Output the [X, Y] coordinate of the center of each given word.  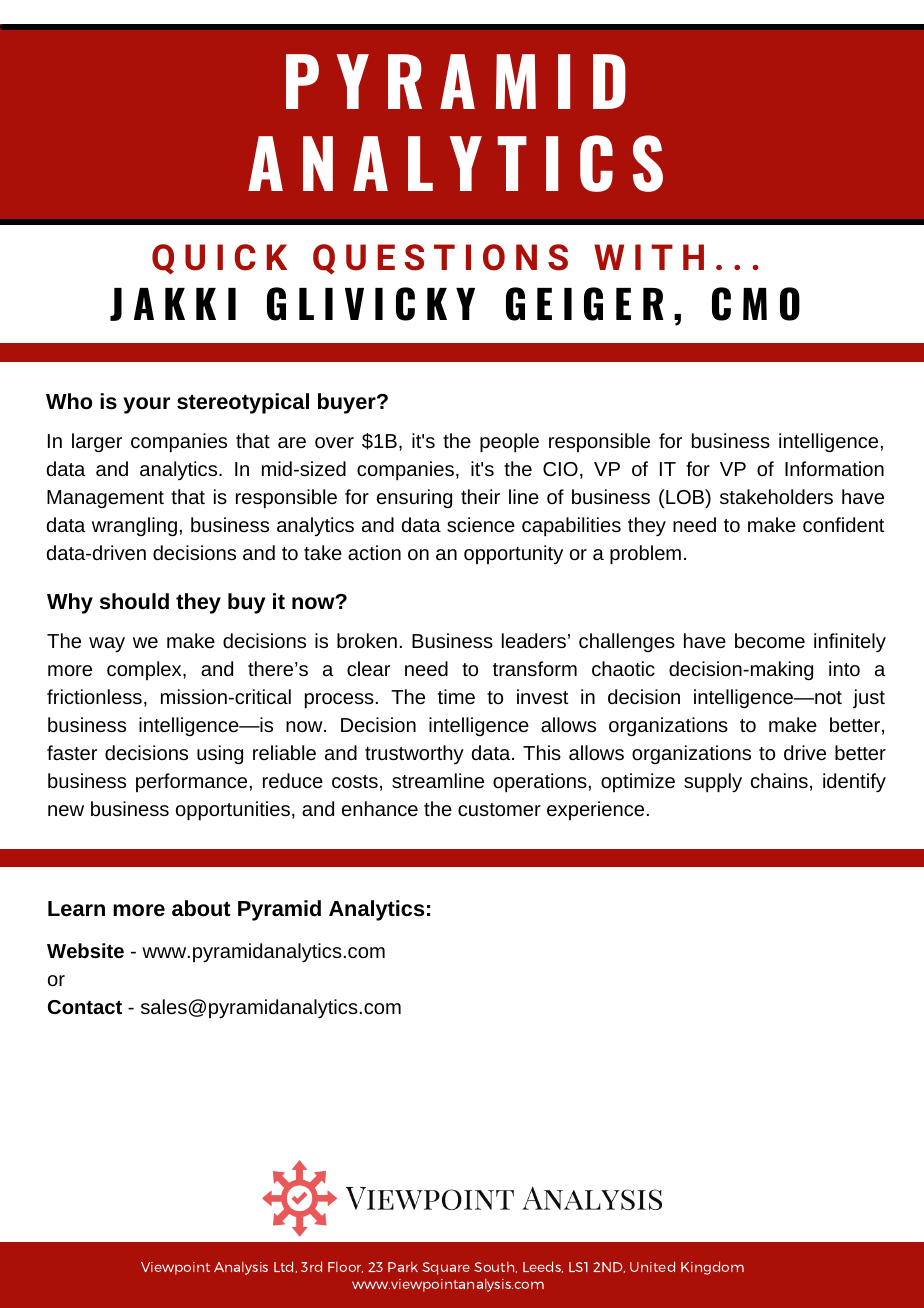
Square [446, 1268]
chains [779, 780]
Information [834, 468]
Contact [85, 1007]
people [509, 443]
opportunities [233, 811]
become [770, 640]
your [146, 405]
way [107, 644]
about [201, 908]
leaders [534, 640]
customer [499, 809]
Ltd [283, 1266]
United [652, 1266]
